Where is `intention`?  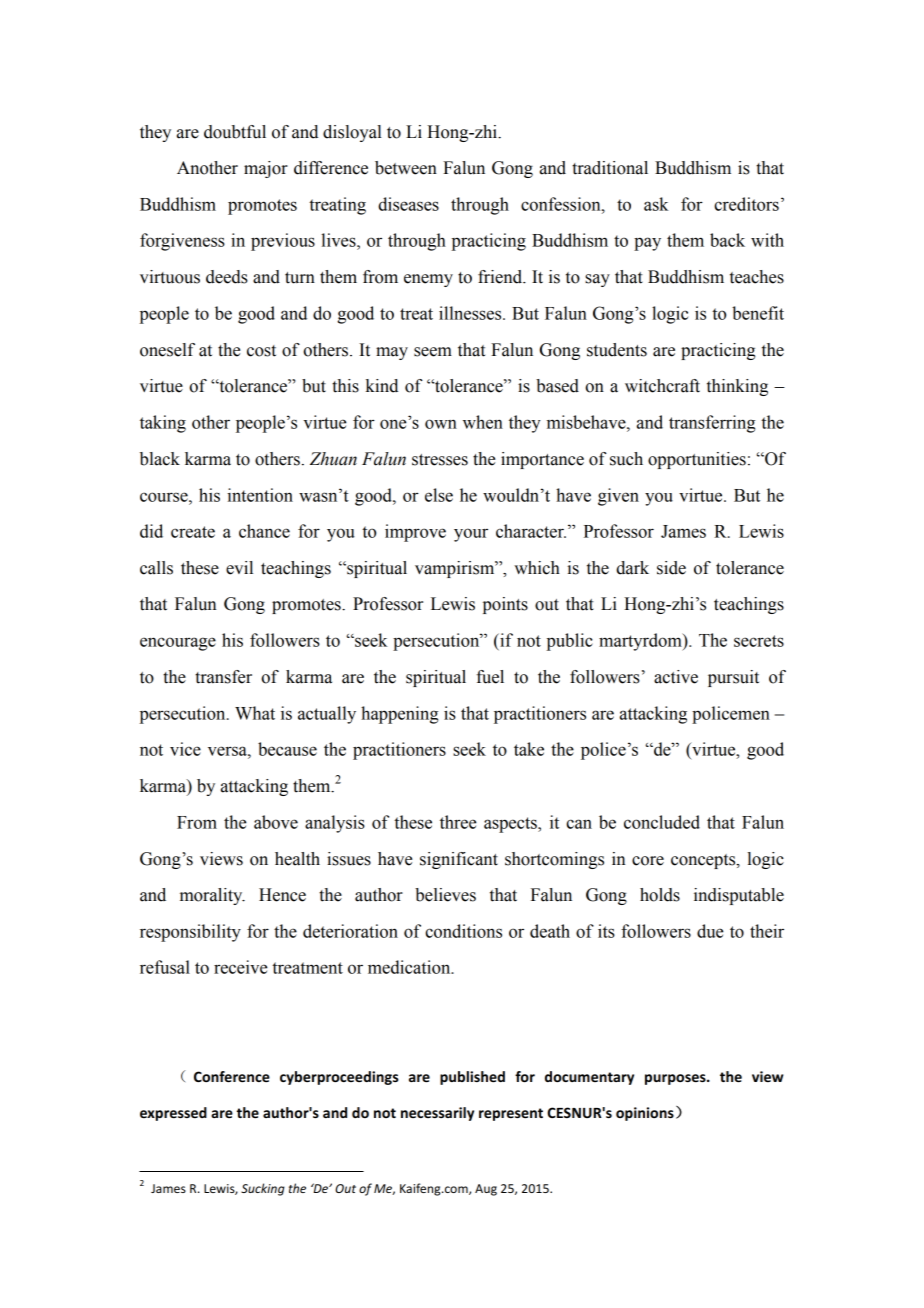
intention is located at coordinates (260, 495).
